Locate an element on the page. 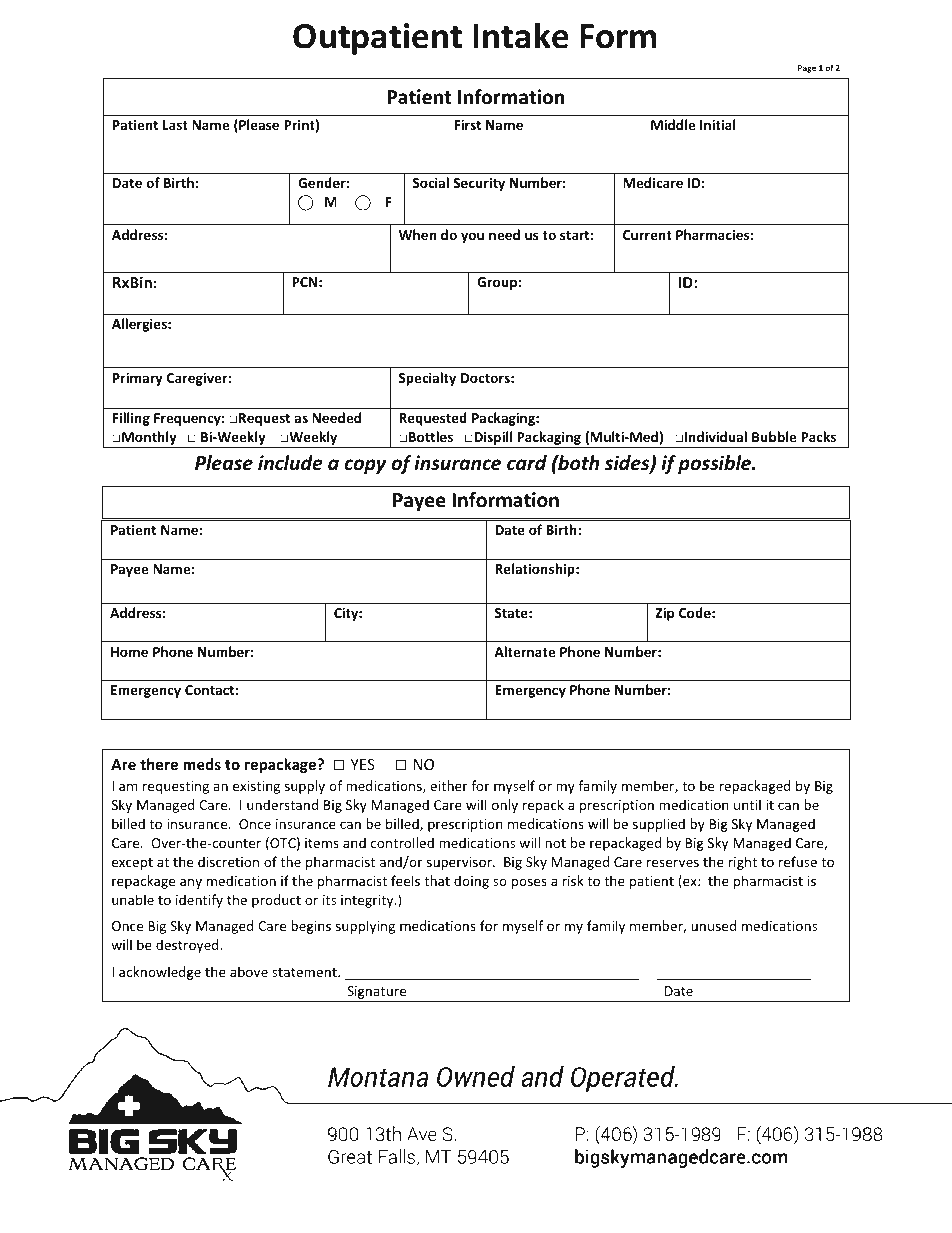  Intake is located at coordinates (521, 35).
